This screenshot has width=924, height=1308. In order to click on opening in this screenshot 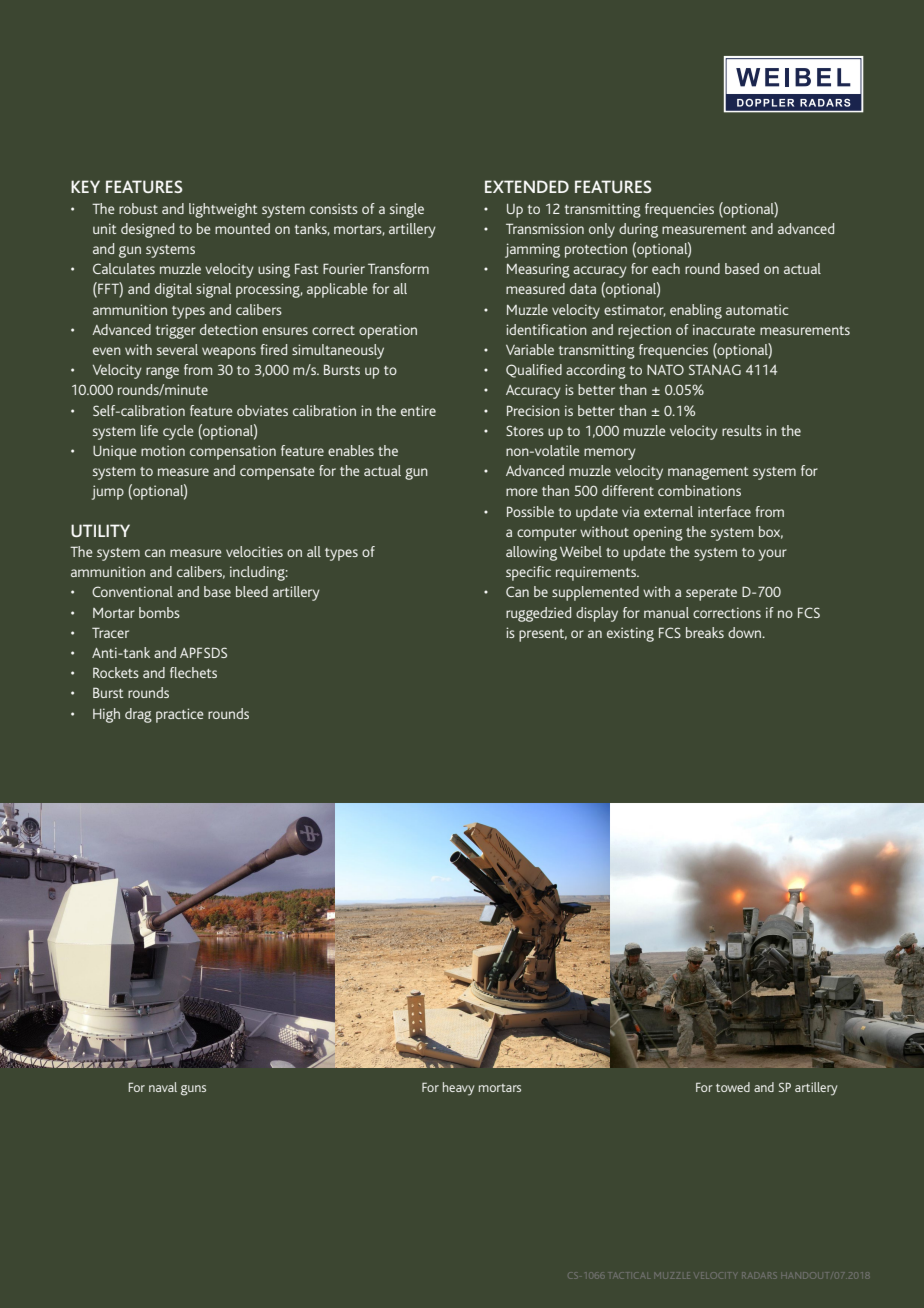, I will do `click(658, 533)`.
